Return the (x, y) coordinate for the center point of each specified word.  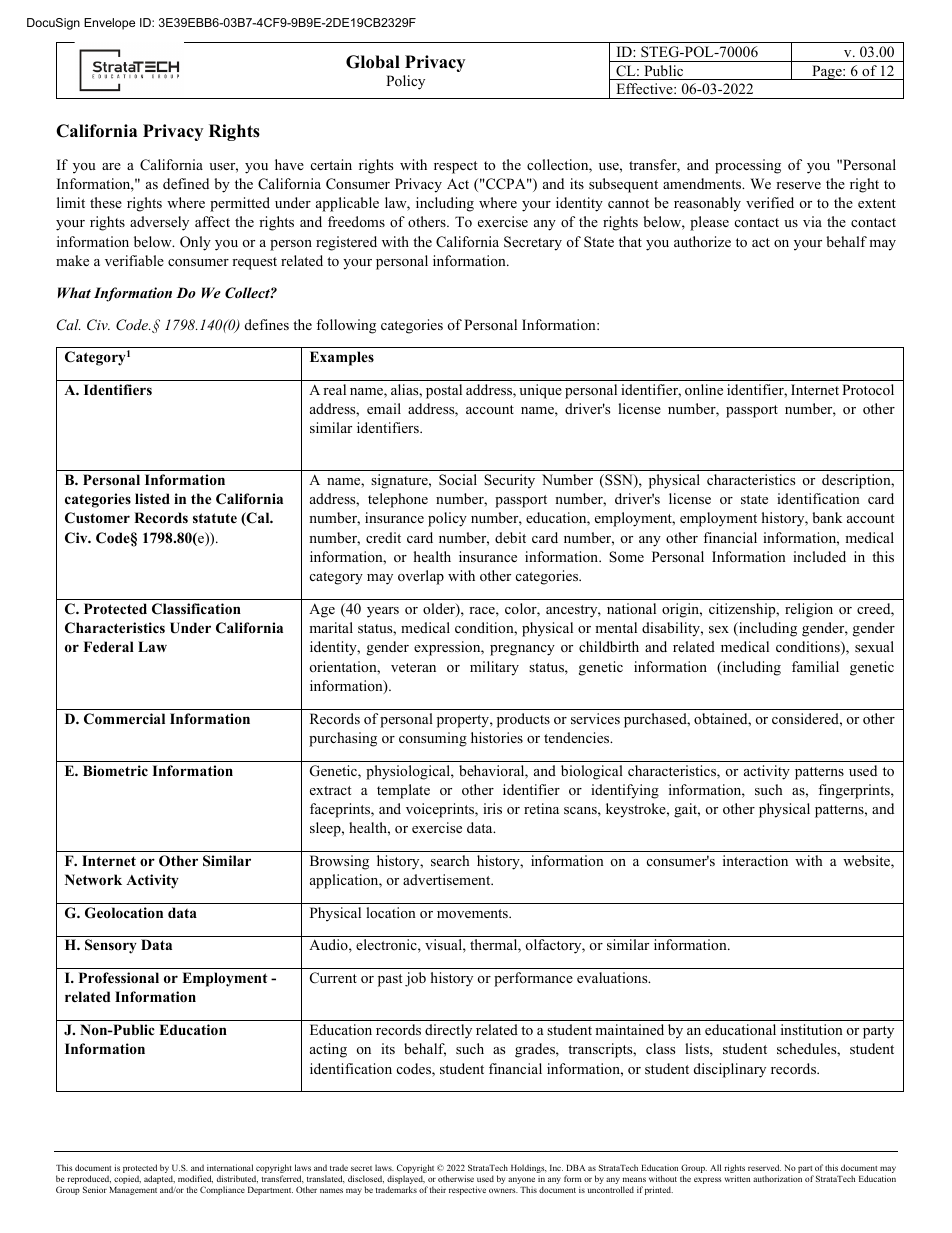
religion (809, 610)
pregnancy (522, 650)
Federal (108, 646)
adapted (159, 1181)
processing (748, 166)
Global (373, 62)
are (111, 166)
